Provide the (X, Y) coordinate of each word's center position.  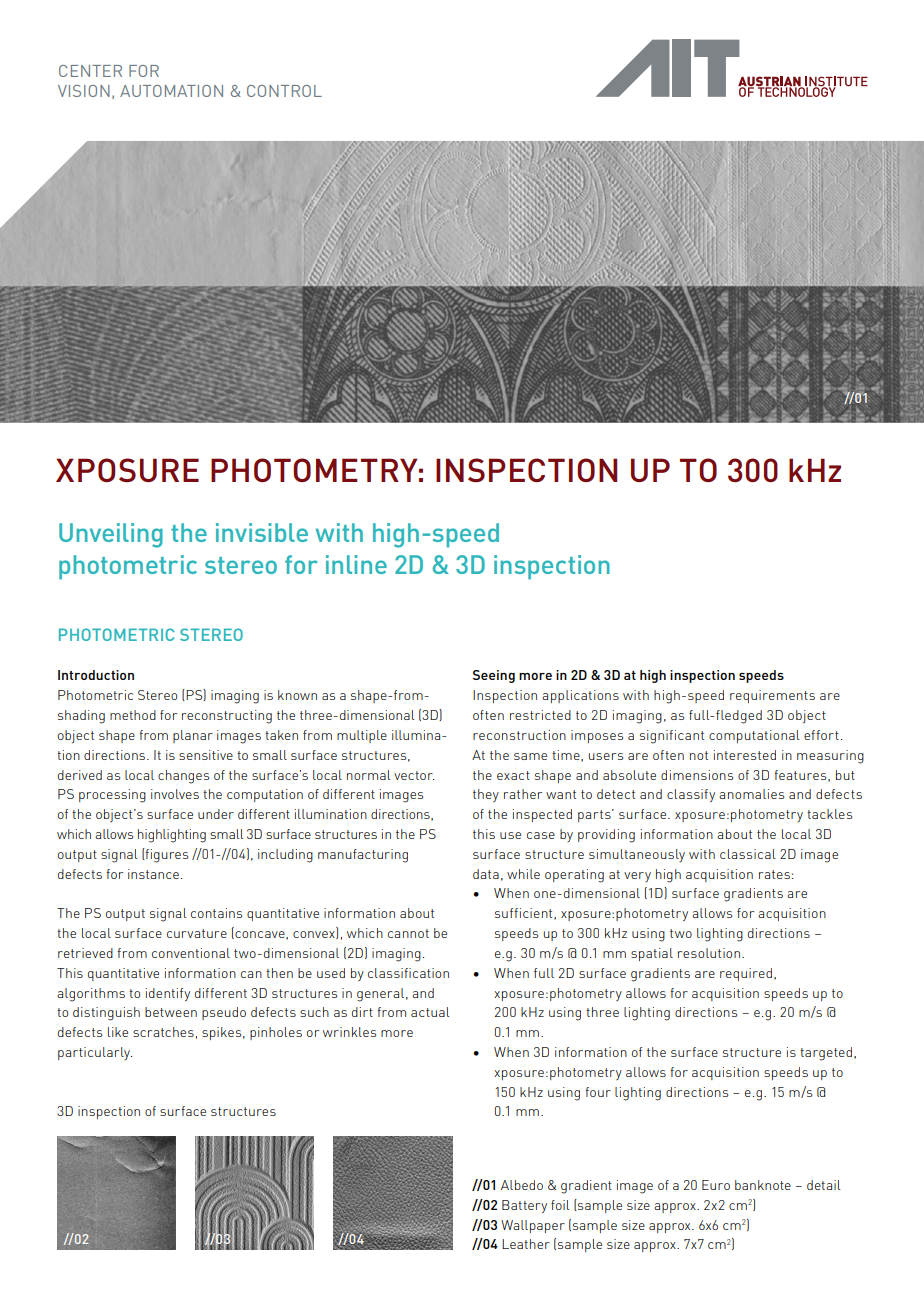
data (486, 874)
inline (356, 564)
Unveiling (111, 535)
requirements (772, 696)
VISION (84, 91)
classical (748, 854)
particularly (95, 1053)
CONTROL (284, 91)
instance (153, 874)
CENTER (90, 71)
